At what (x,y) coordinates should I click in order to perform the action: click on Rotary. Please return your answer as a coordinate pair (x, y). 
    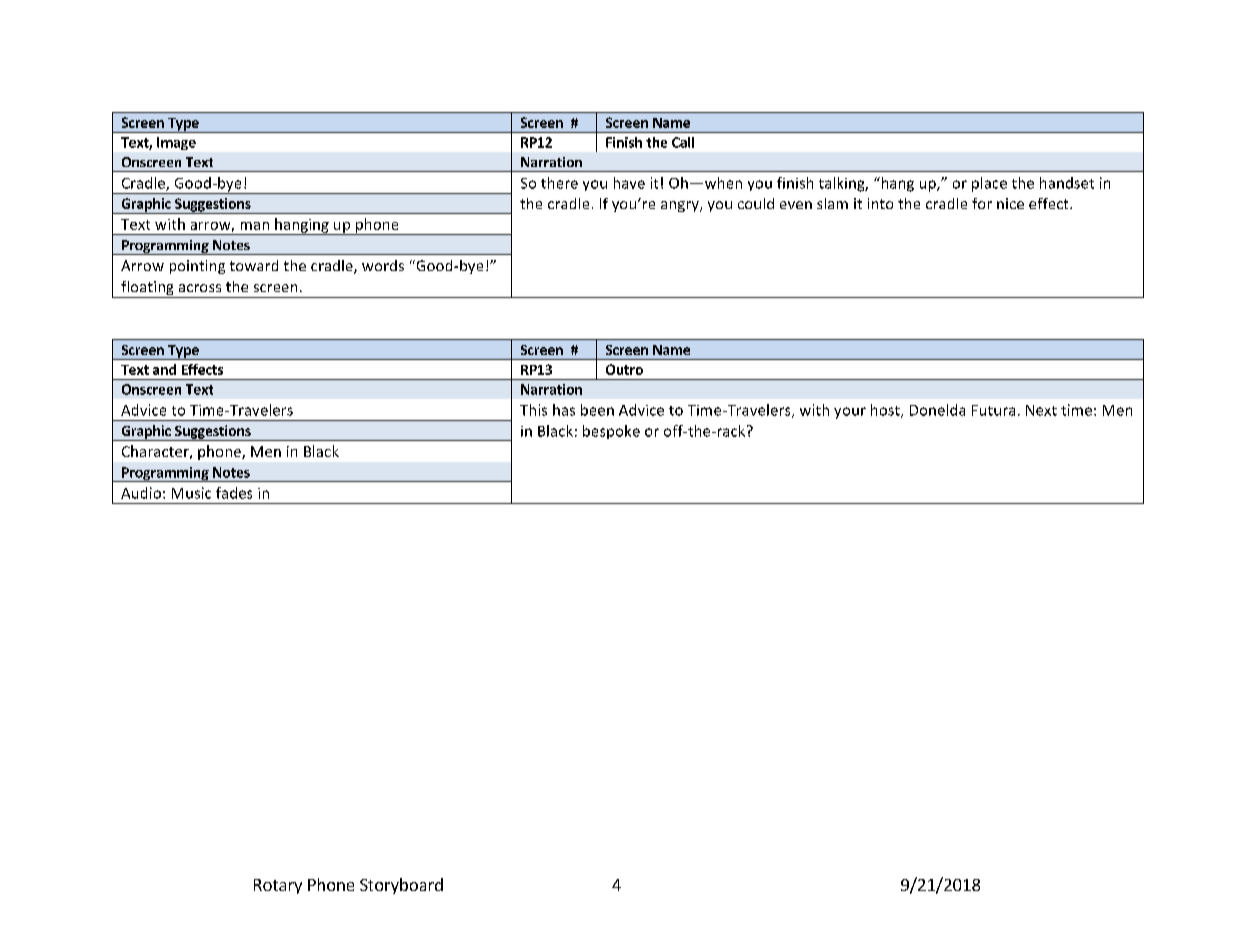
    Looking at the image, I should click on (278, 886).
